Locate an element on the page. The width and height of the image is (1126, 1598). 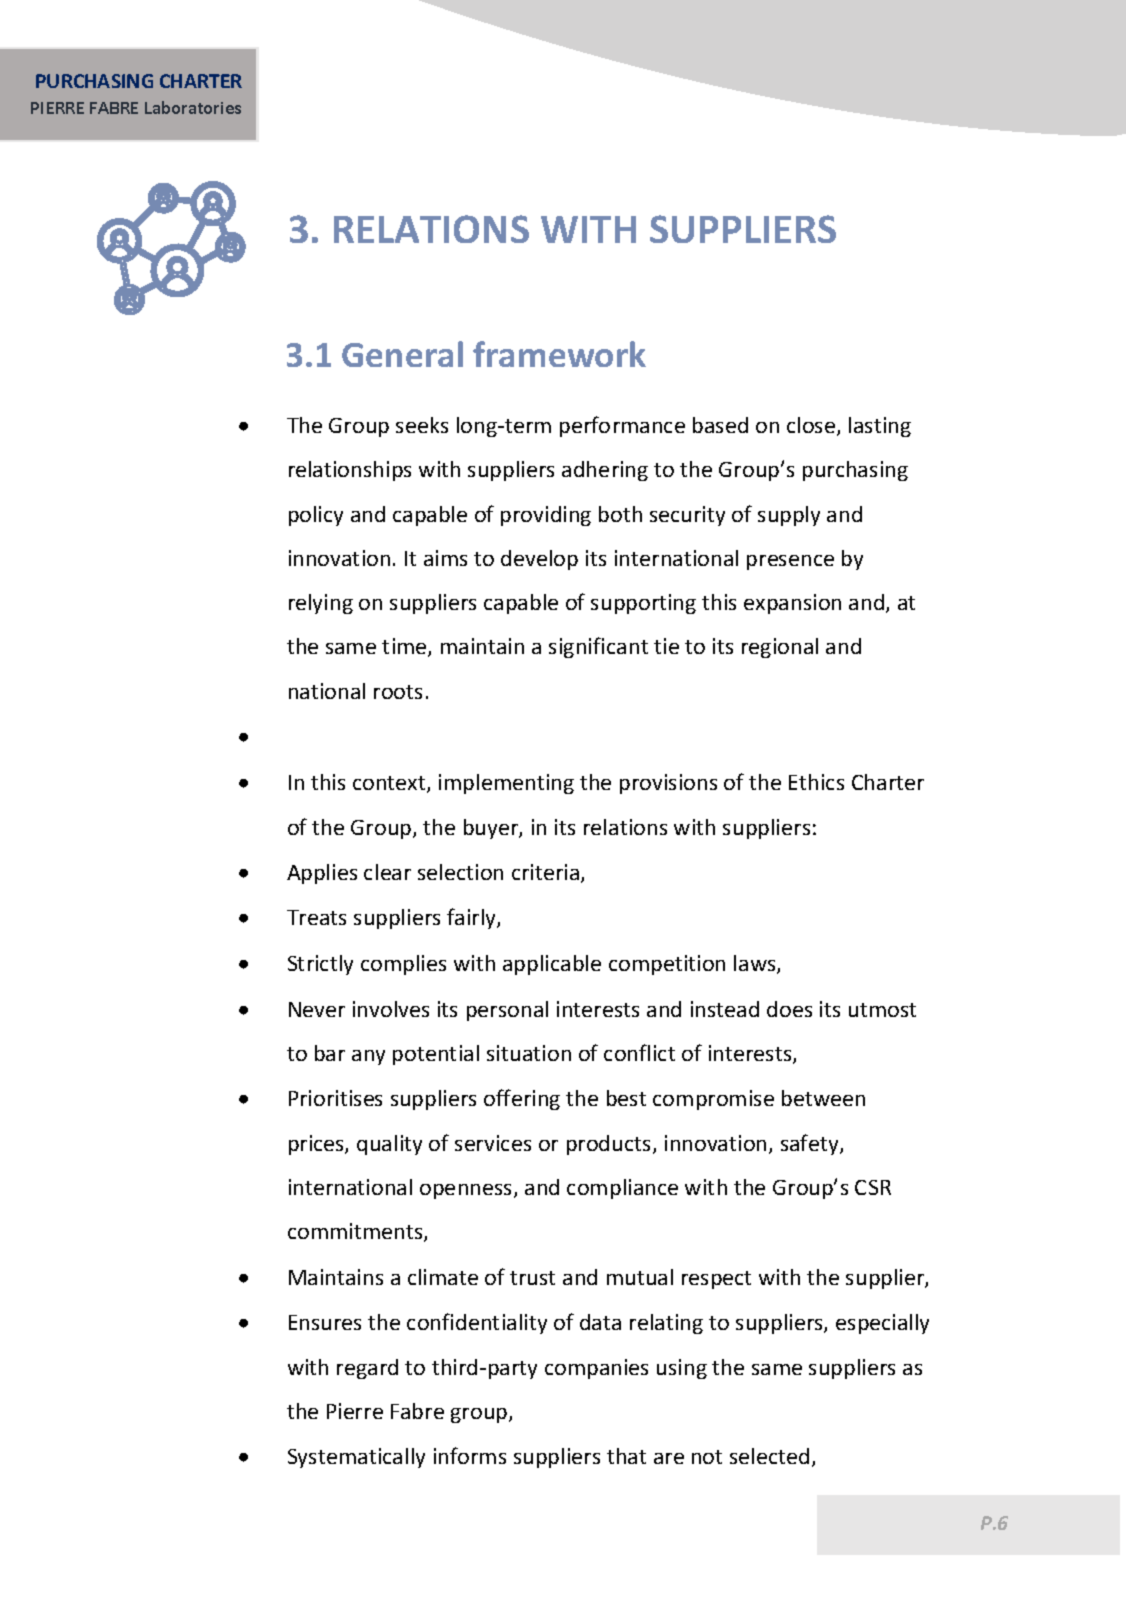
Systematically is located at coordinates (356, 1458).
